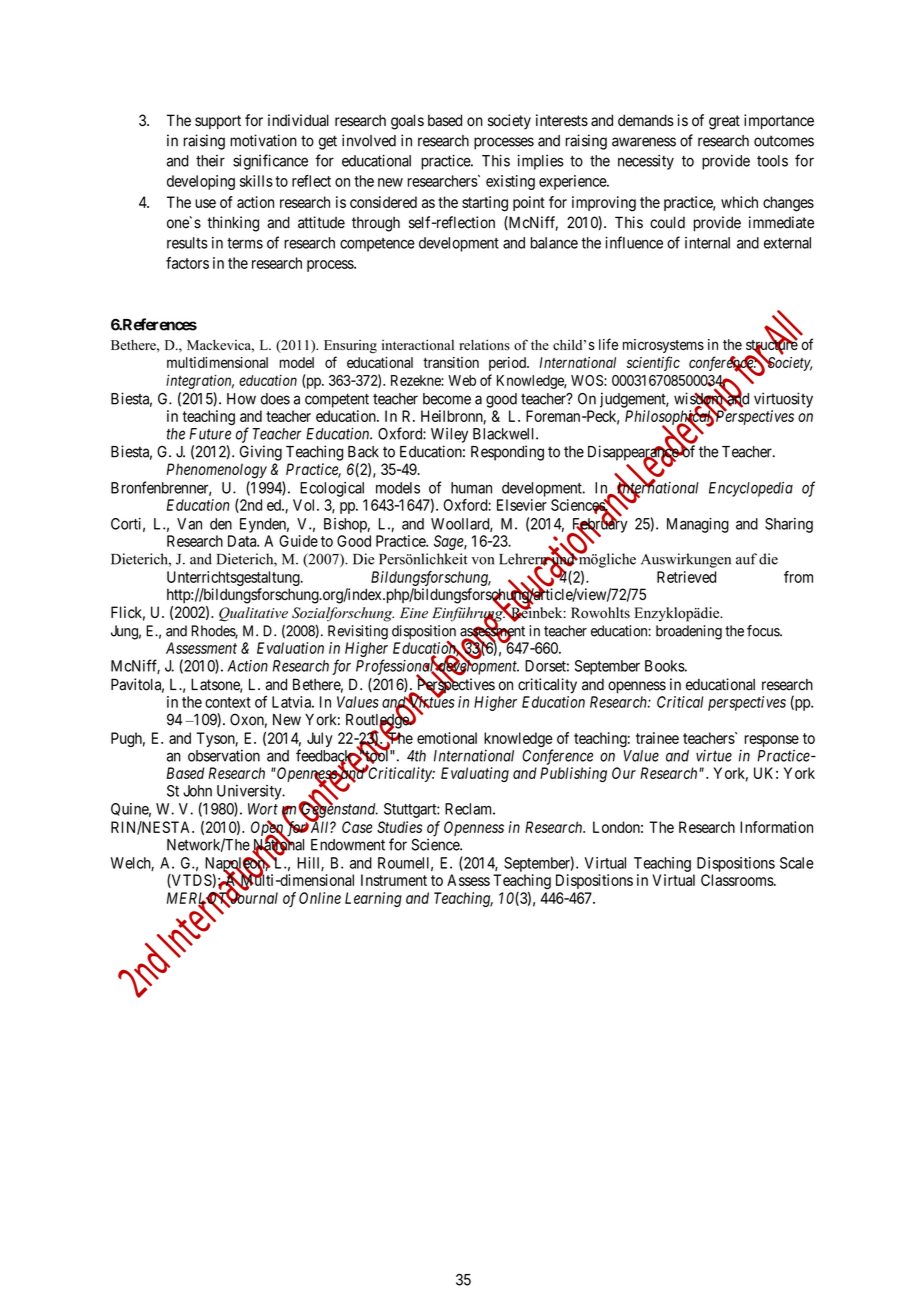 The image size is (924, 1308). What do you see at coordinates (698, 525) in the screenshot?
I see `Managing` at bounding box center [698, 525].
